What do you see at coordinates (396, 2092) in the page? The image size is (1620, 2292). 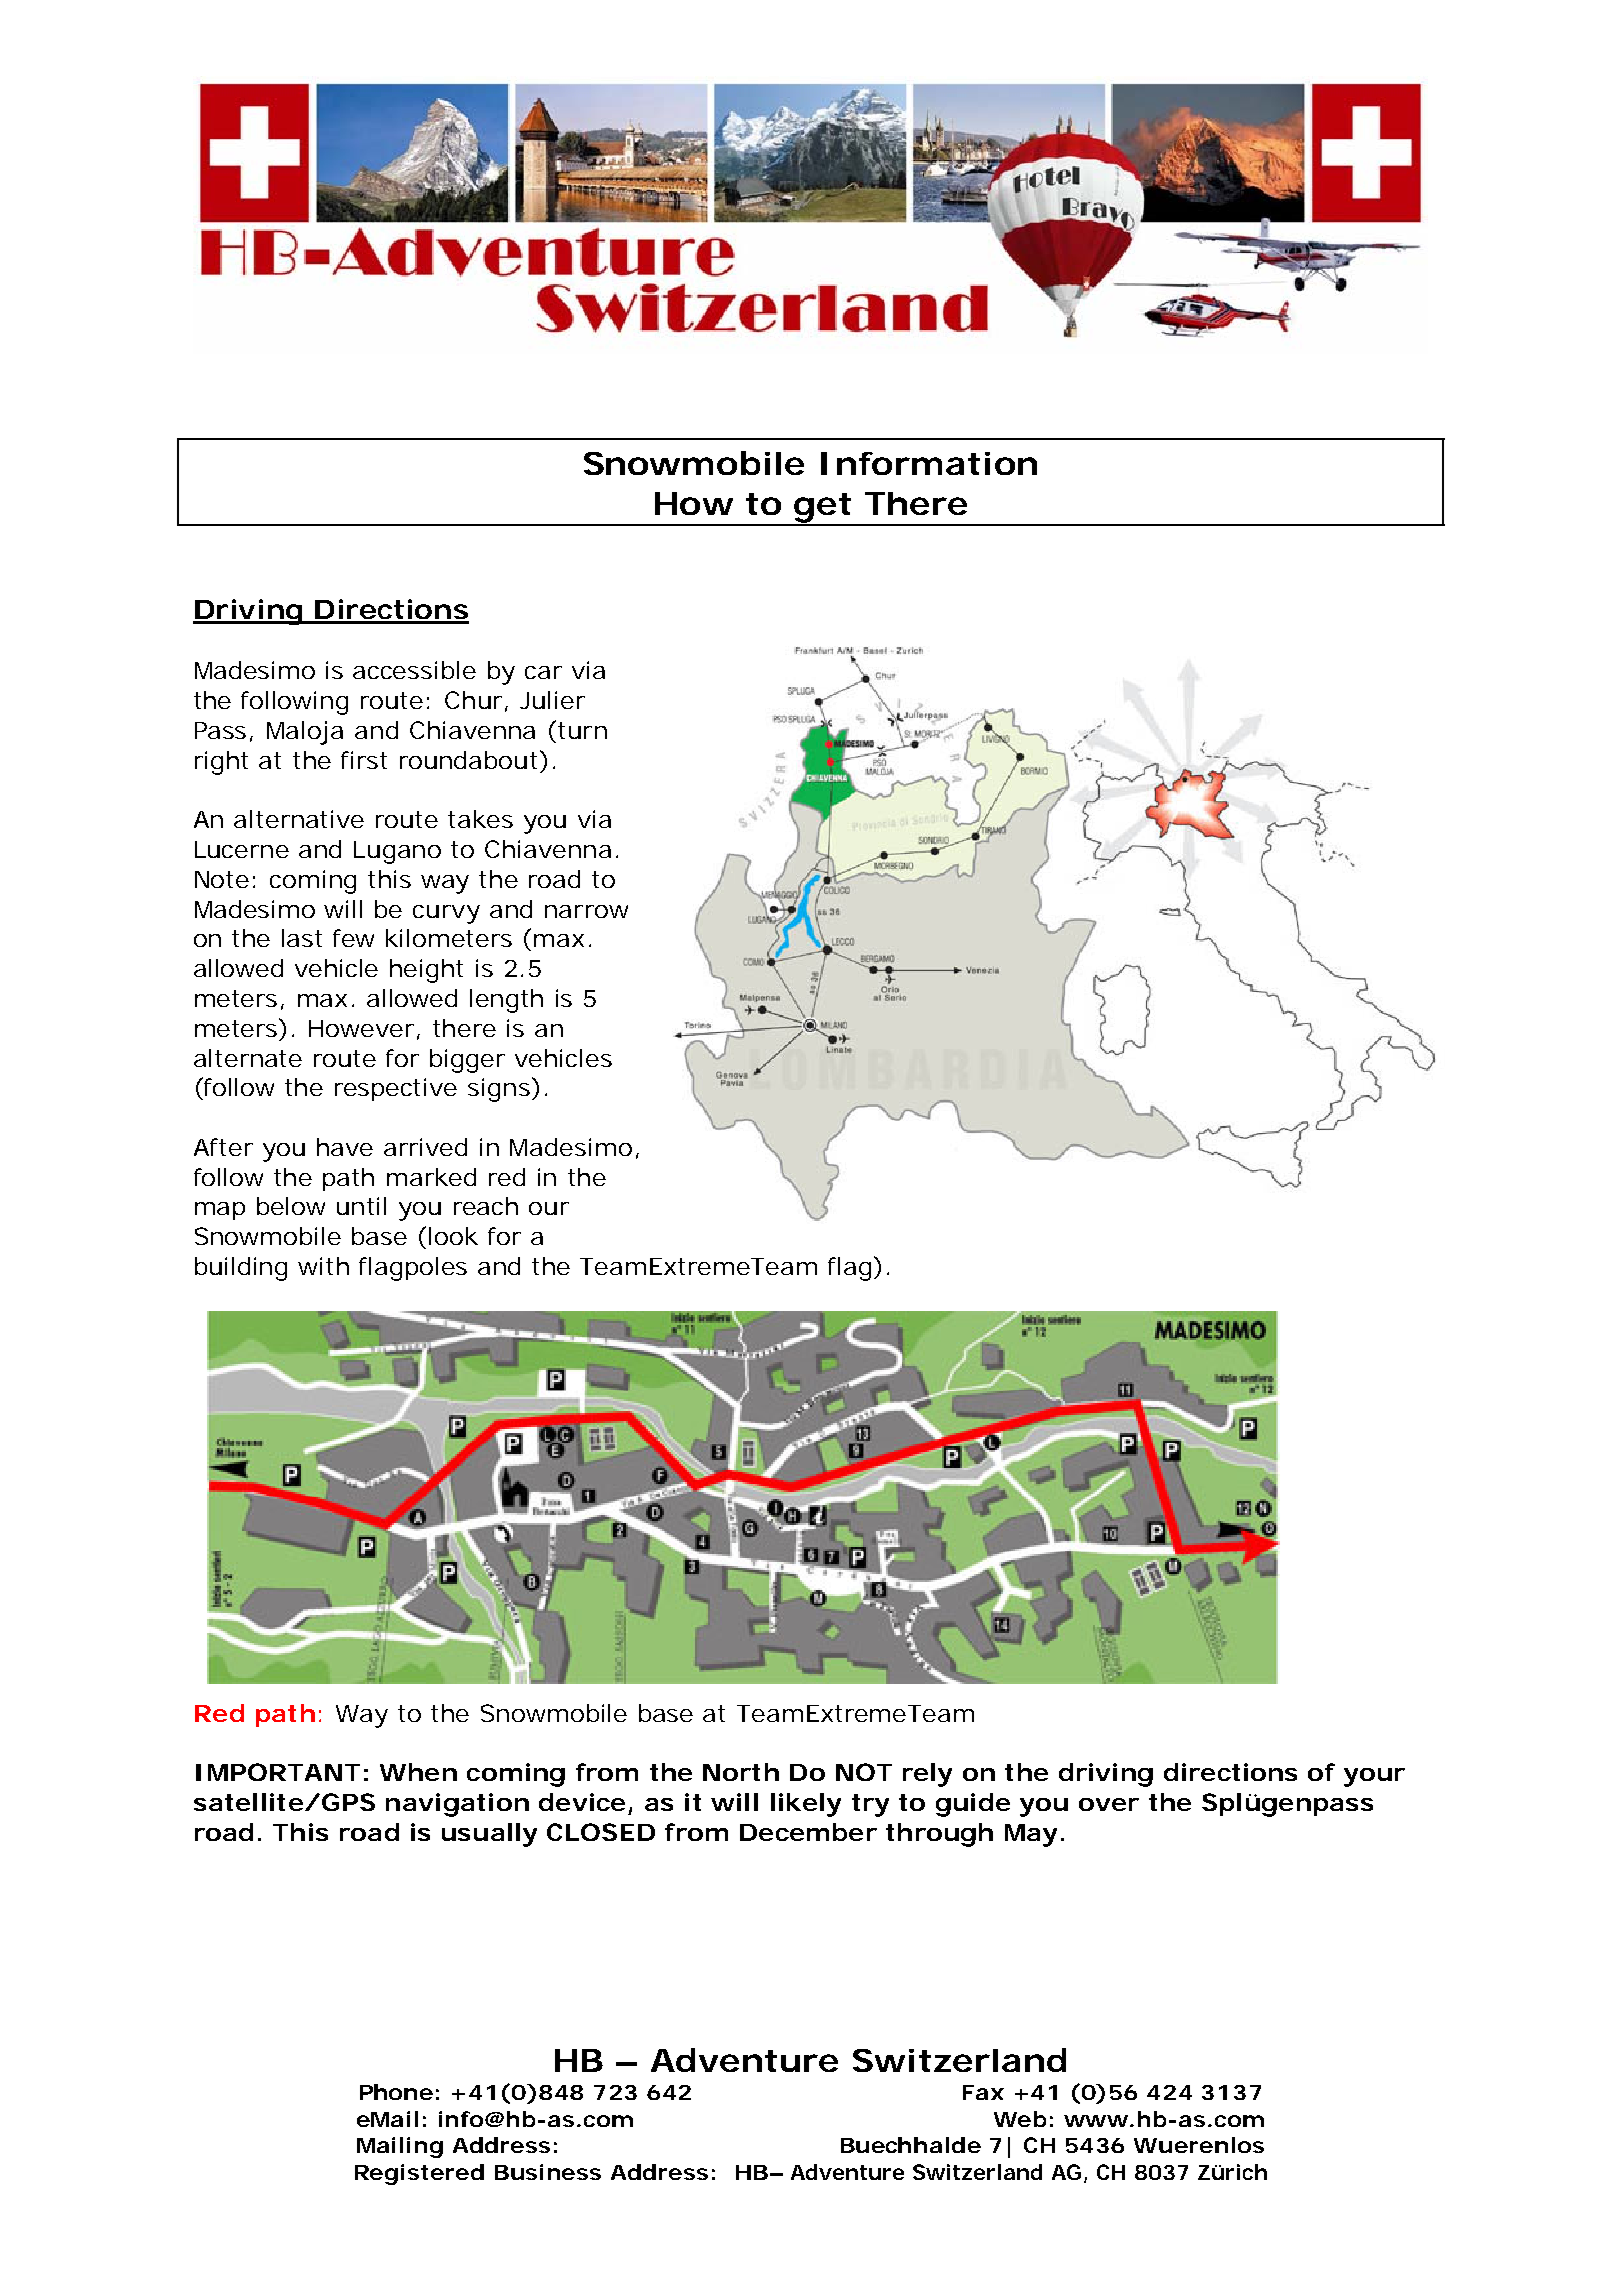 I see `Phone` at bounding box center [396, 2092].
